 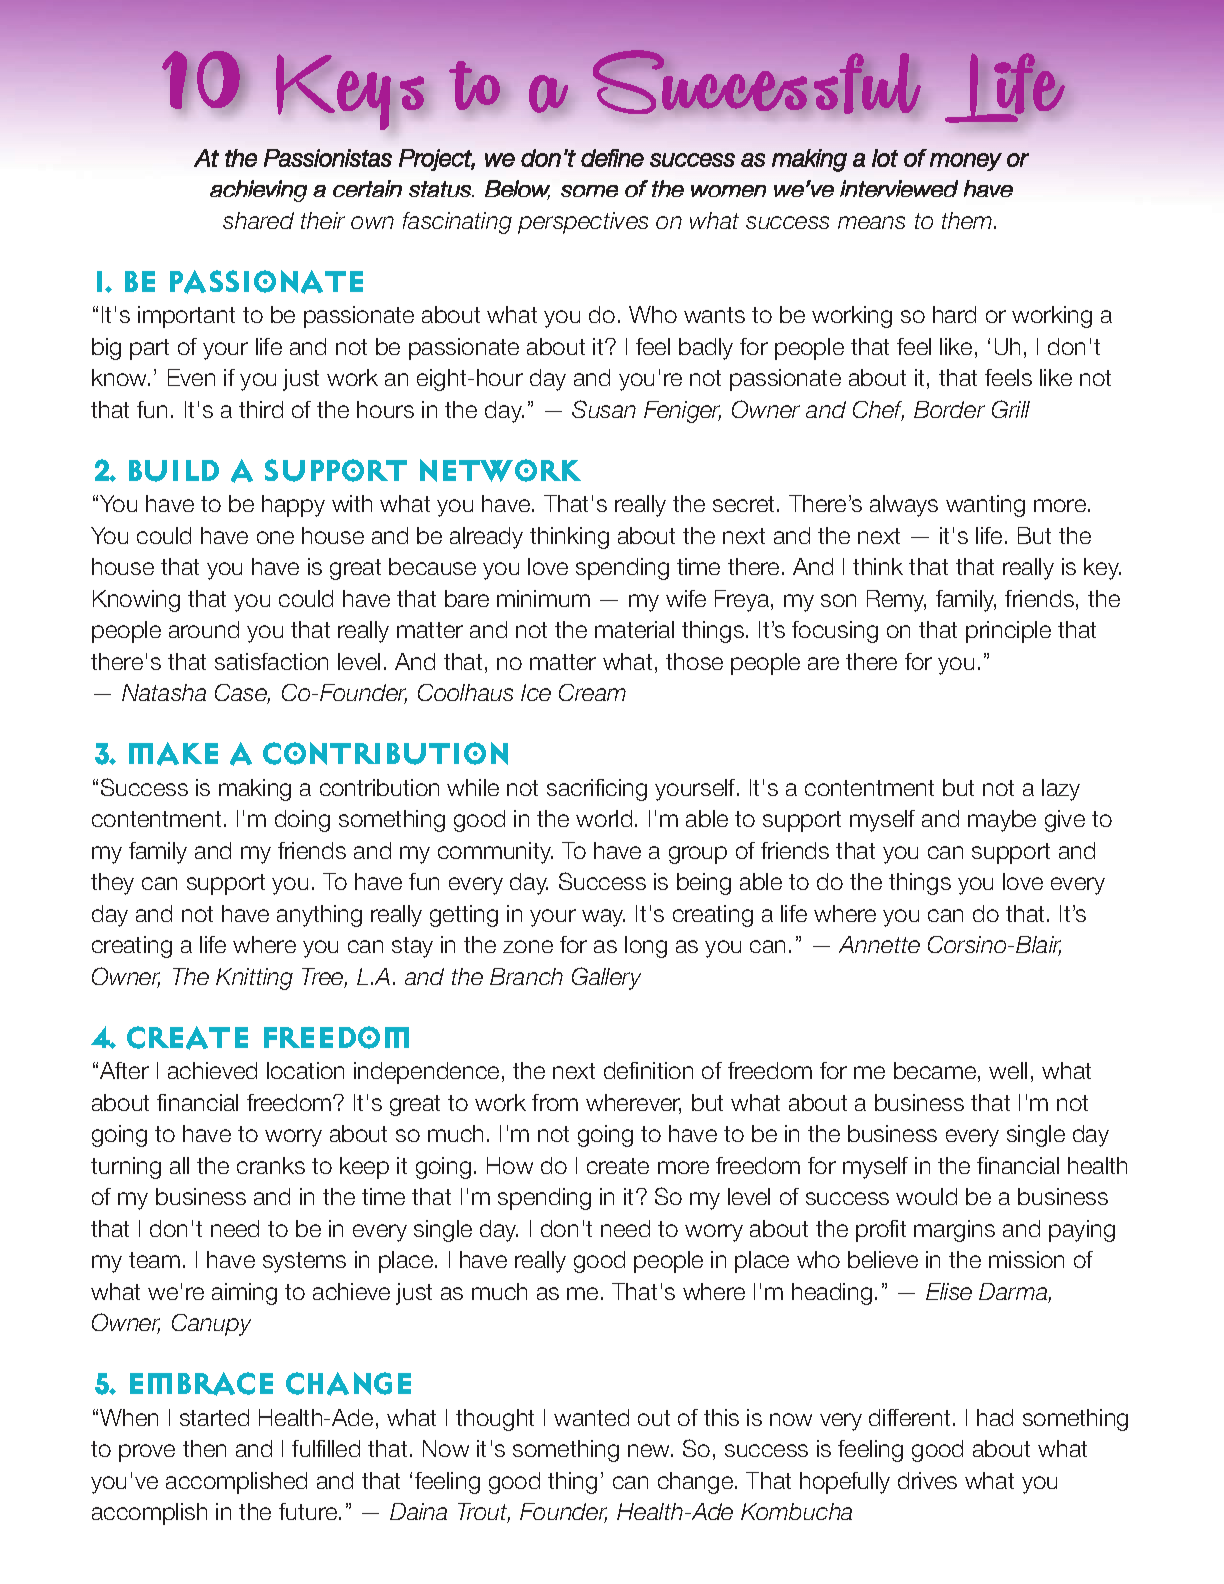 What do you see at coordinates (302, 821) in the screenshot?
I see `doing` at bounding box center [302, 821].
